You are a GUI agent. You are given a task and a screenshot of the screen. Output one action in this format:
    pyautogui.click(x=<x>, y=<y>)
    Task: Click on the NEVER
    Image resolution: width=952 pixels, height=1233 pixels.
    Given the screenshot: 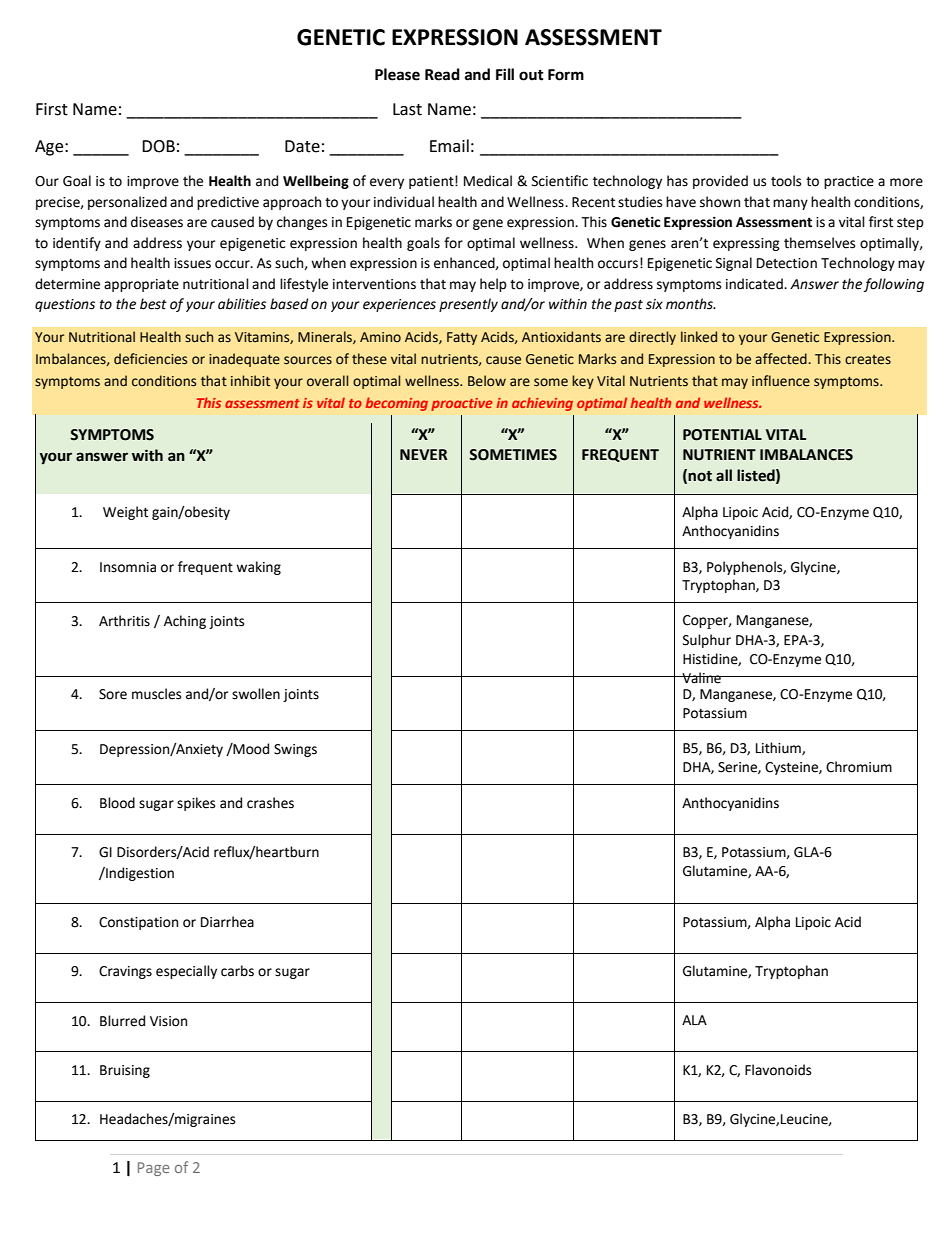 What is the action you would take?
    pyautogui.click(x=424, y=454)
